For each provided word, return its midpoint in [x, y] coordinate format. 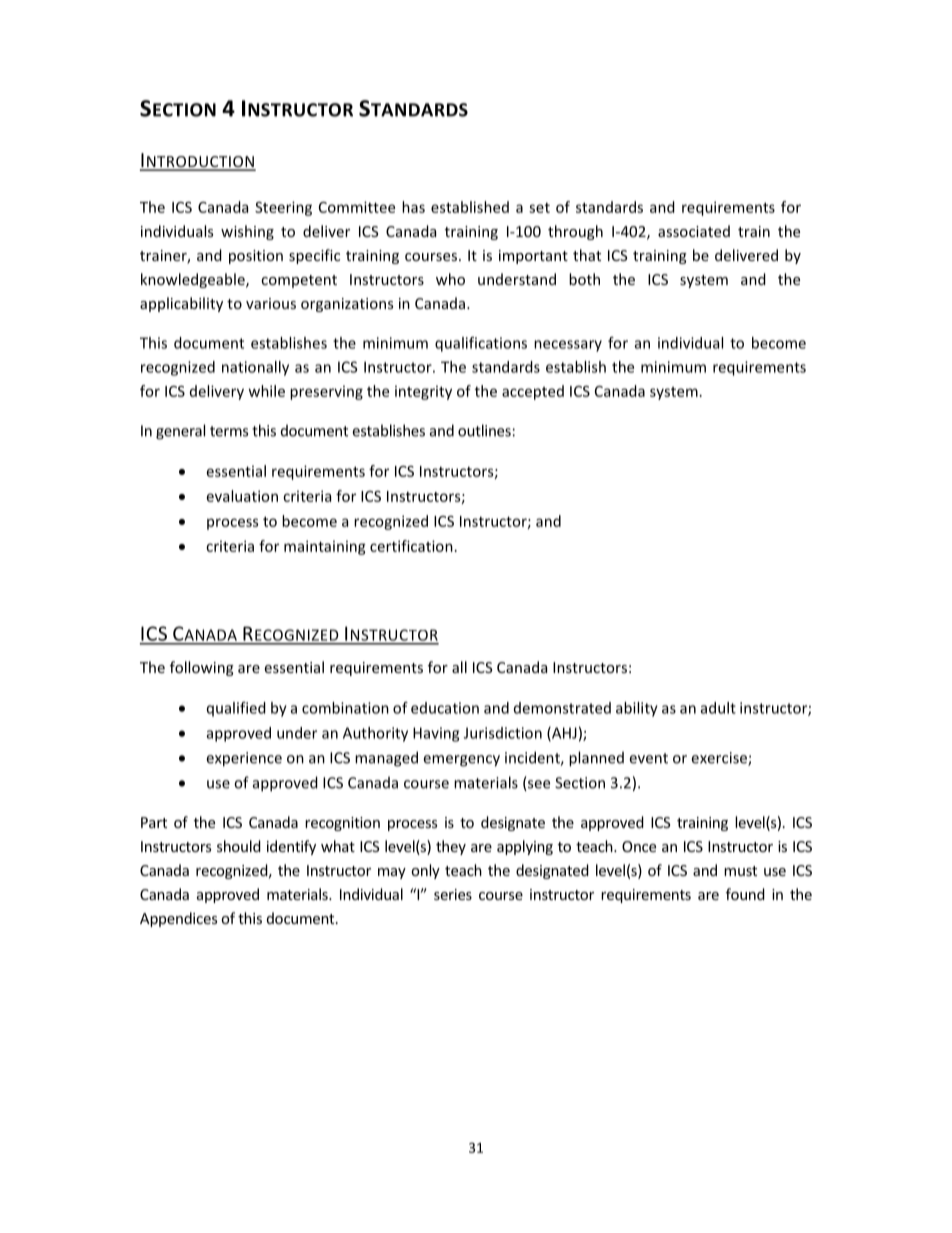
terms [229, 431]
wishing [247, 232]
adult [718, 708]
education [445, 708]
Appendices [178, 919]
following [202, 668]
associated [694, 231]
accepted [533, 392]
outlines [484, 430]
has [413, 207]
